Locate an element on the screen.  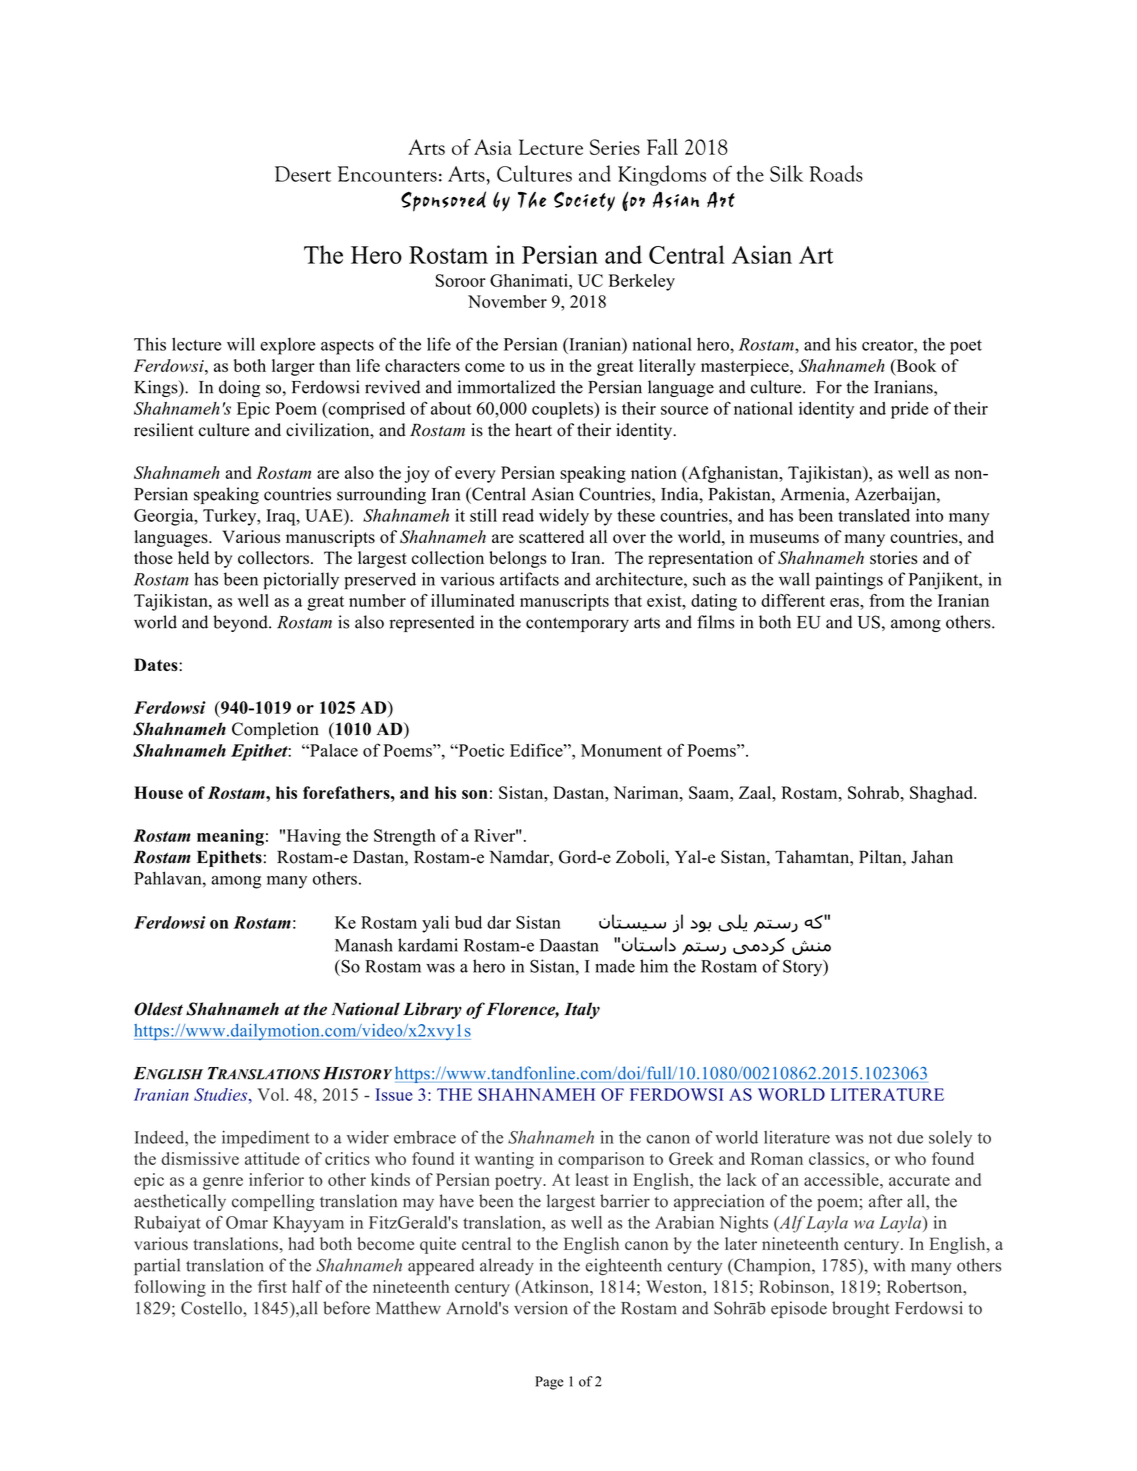
Costello is located at coordinates (212, 1308).
